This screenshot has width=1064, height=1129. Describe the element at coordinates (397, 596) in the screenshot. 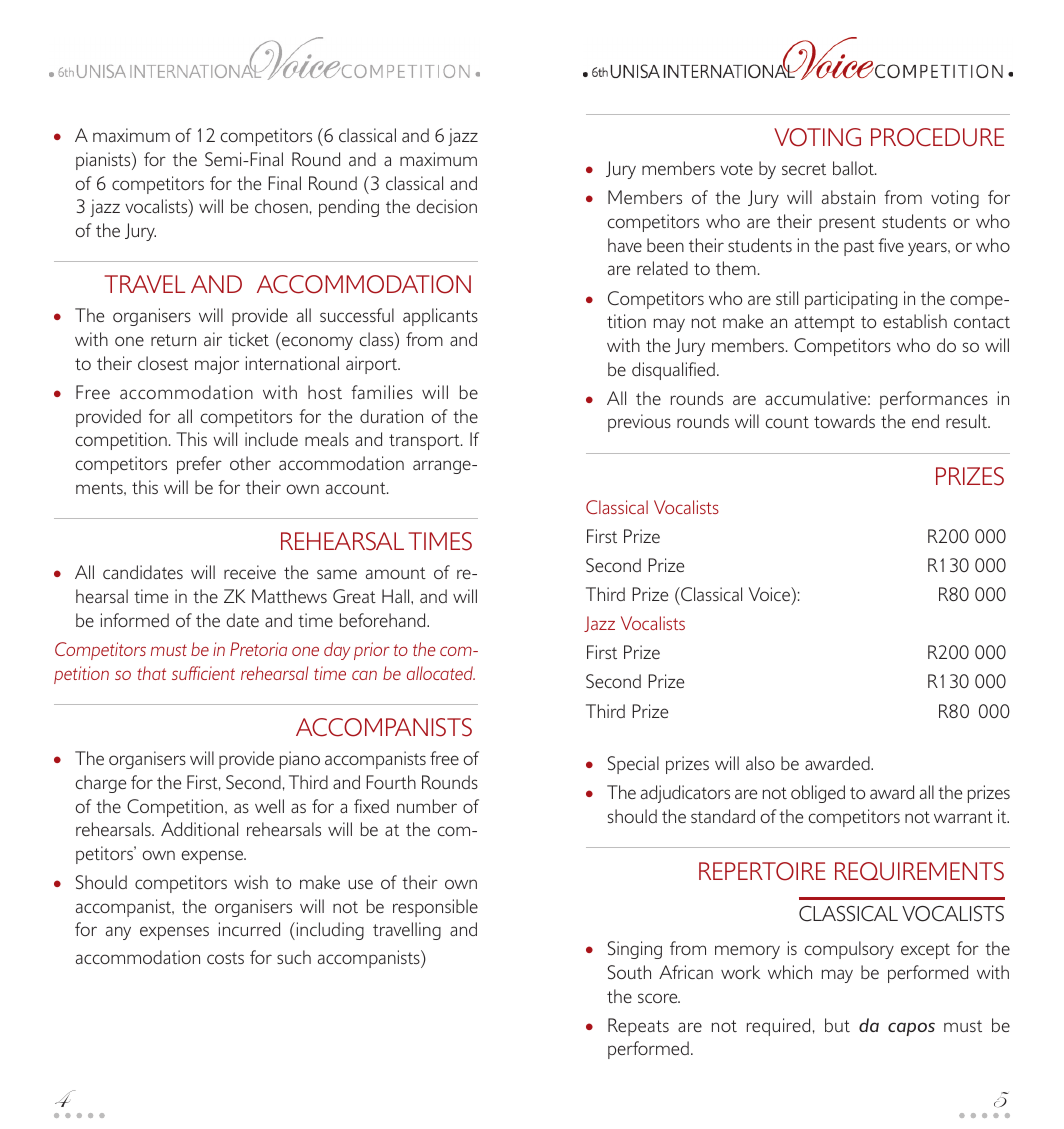

I see `Hall` at that location.
